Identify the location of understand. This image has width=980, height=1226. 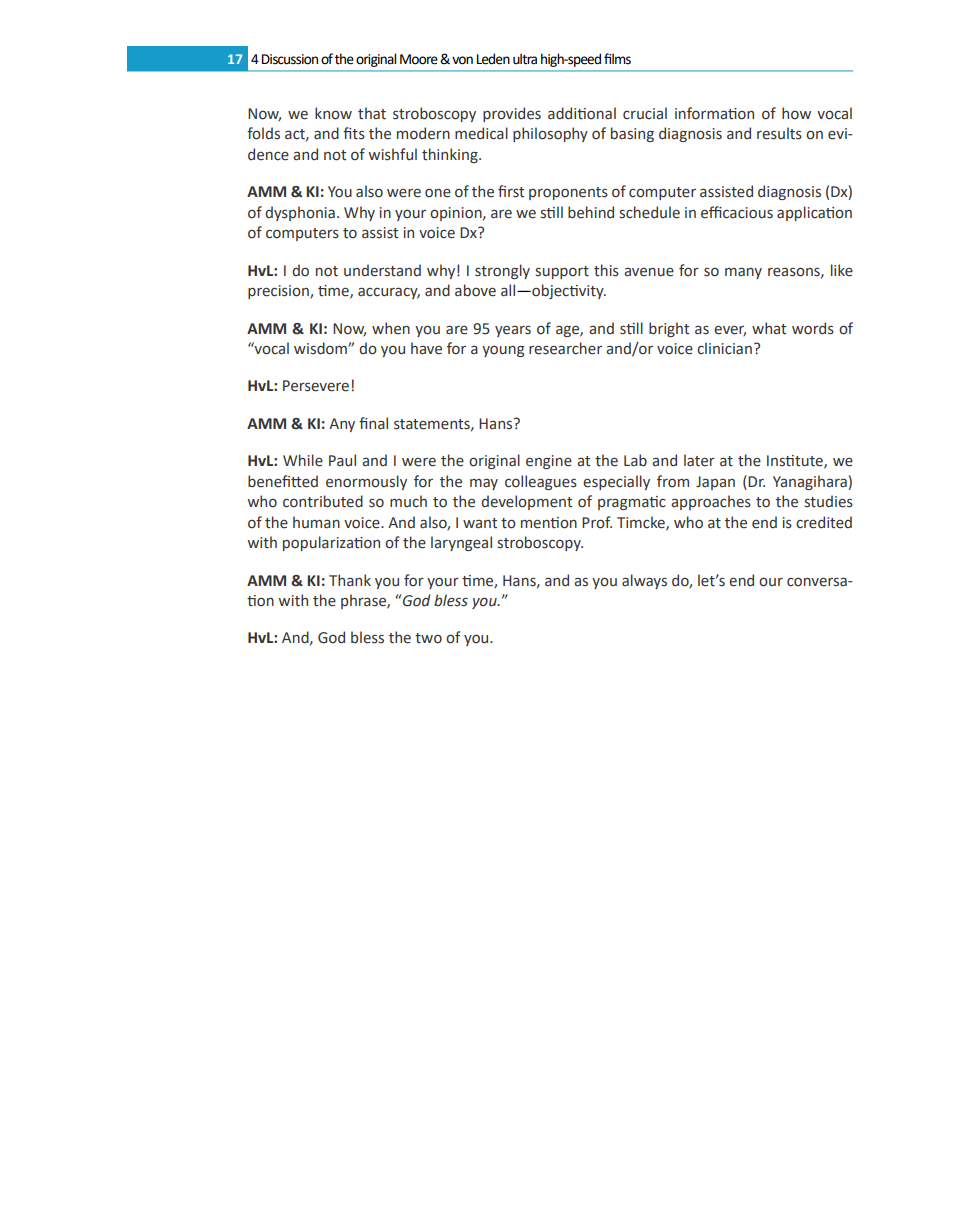
(382, 270).
